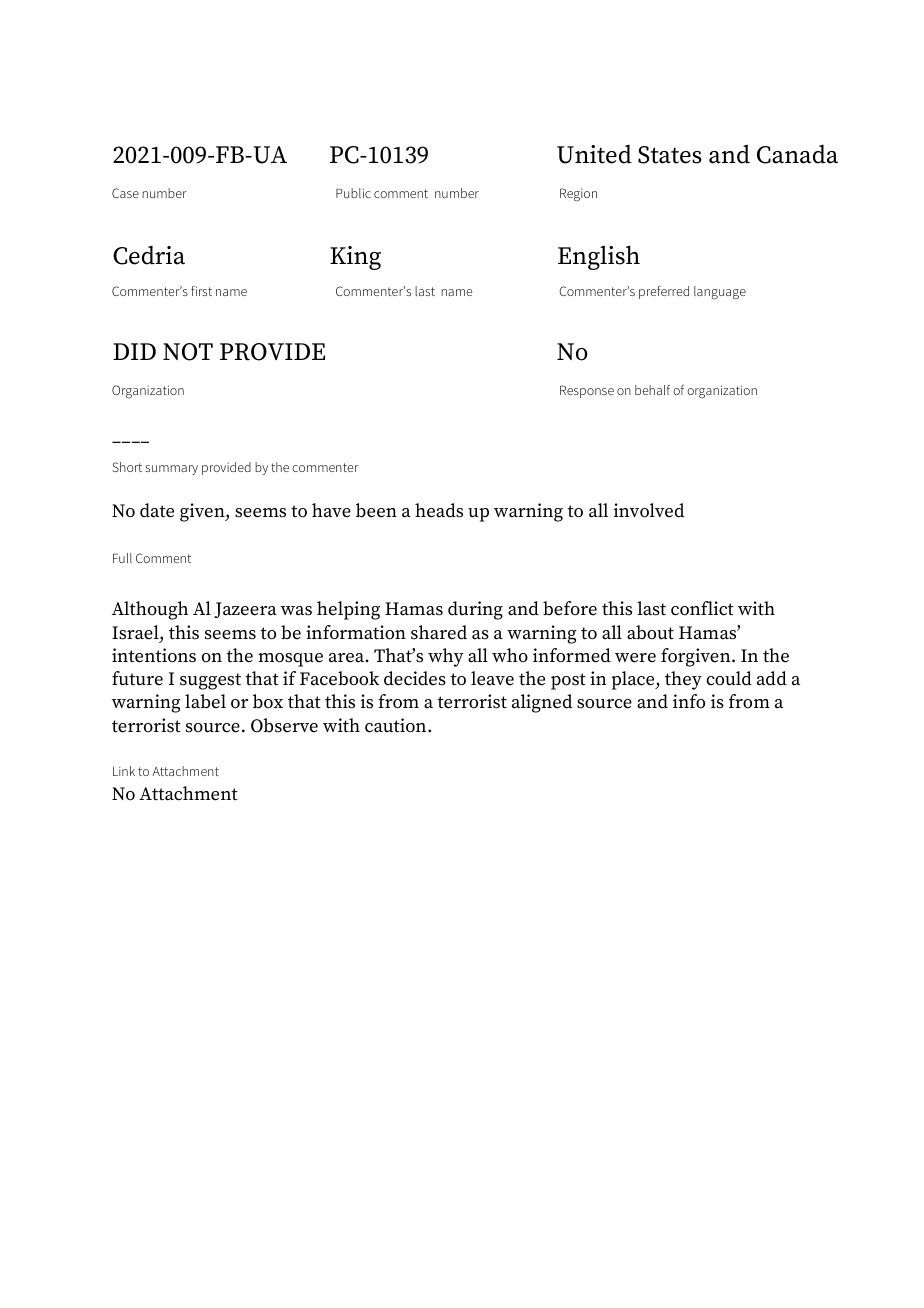 The image size is (924, 1308). What do you see at coordinates (670, 155) in the image?
I see `States` at bounding box center [670, 155].
